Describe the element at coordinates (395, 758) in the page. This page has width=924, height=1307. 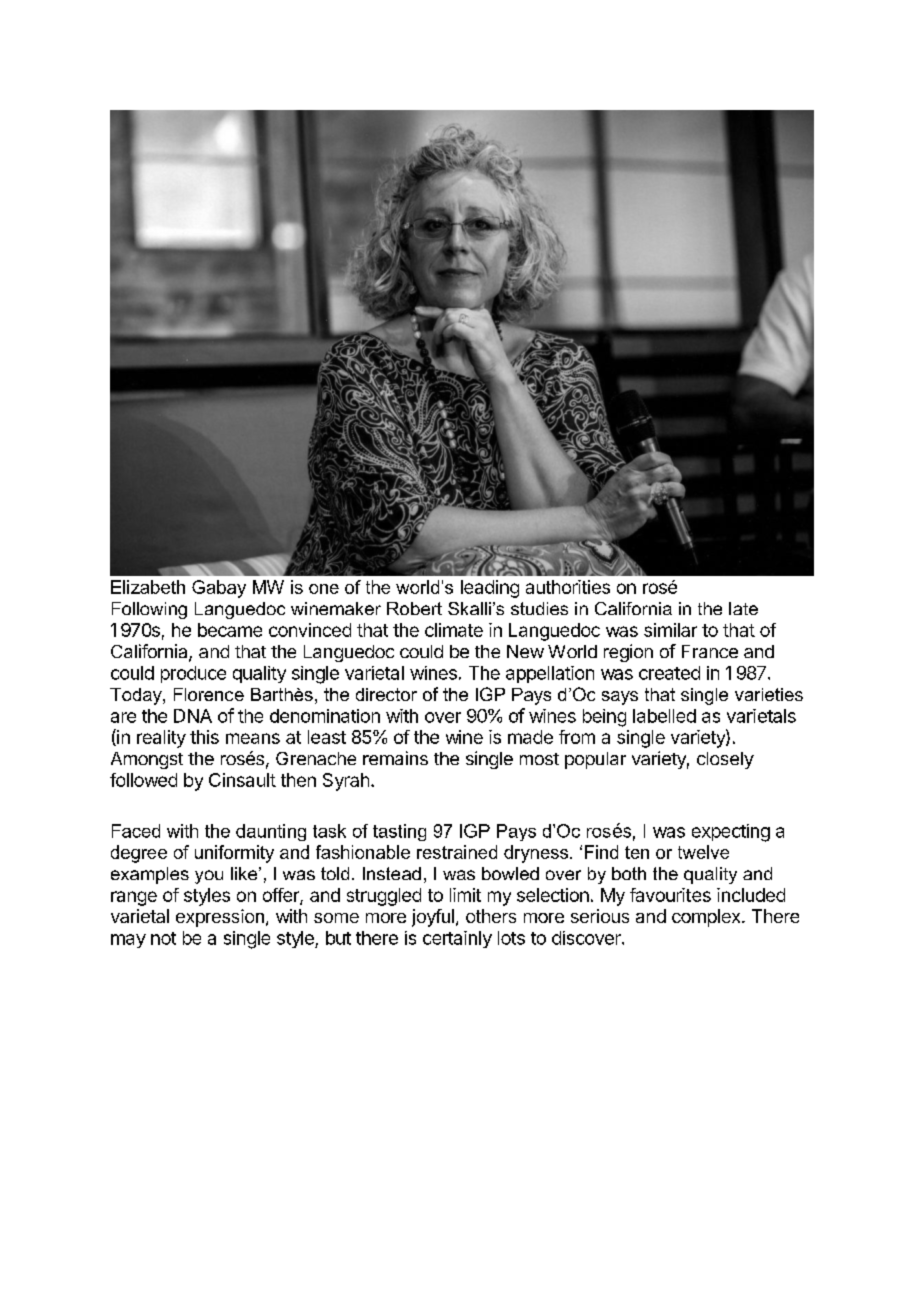
I see `remains` at that location.
